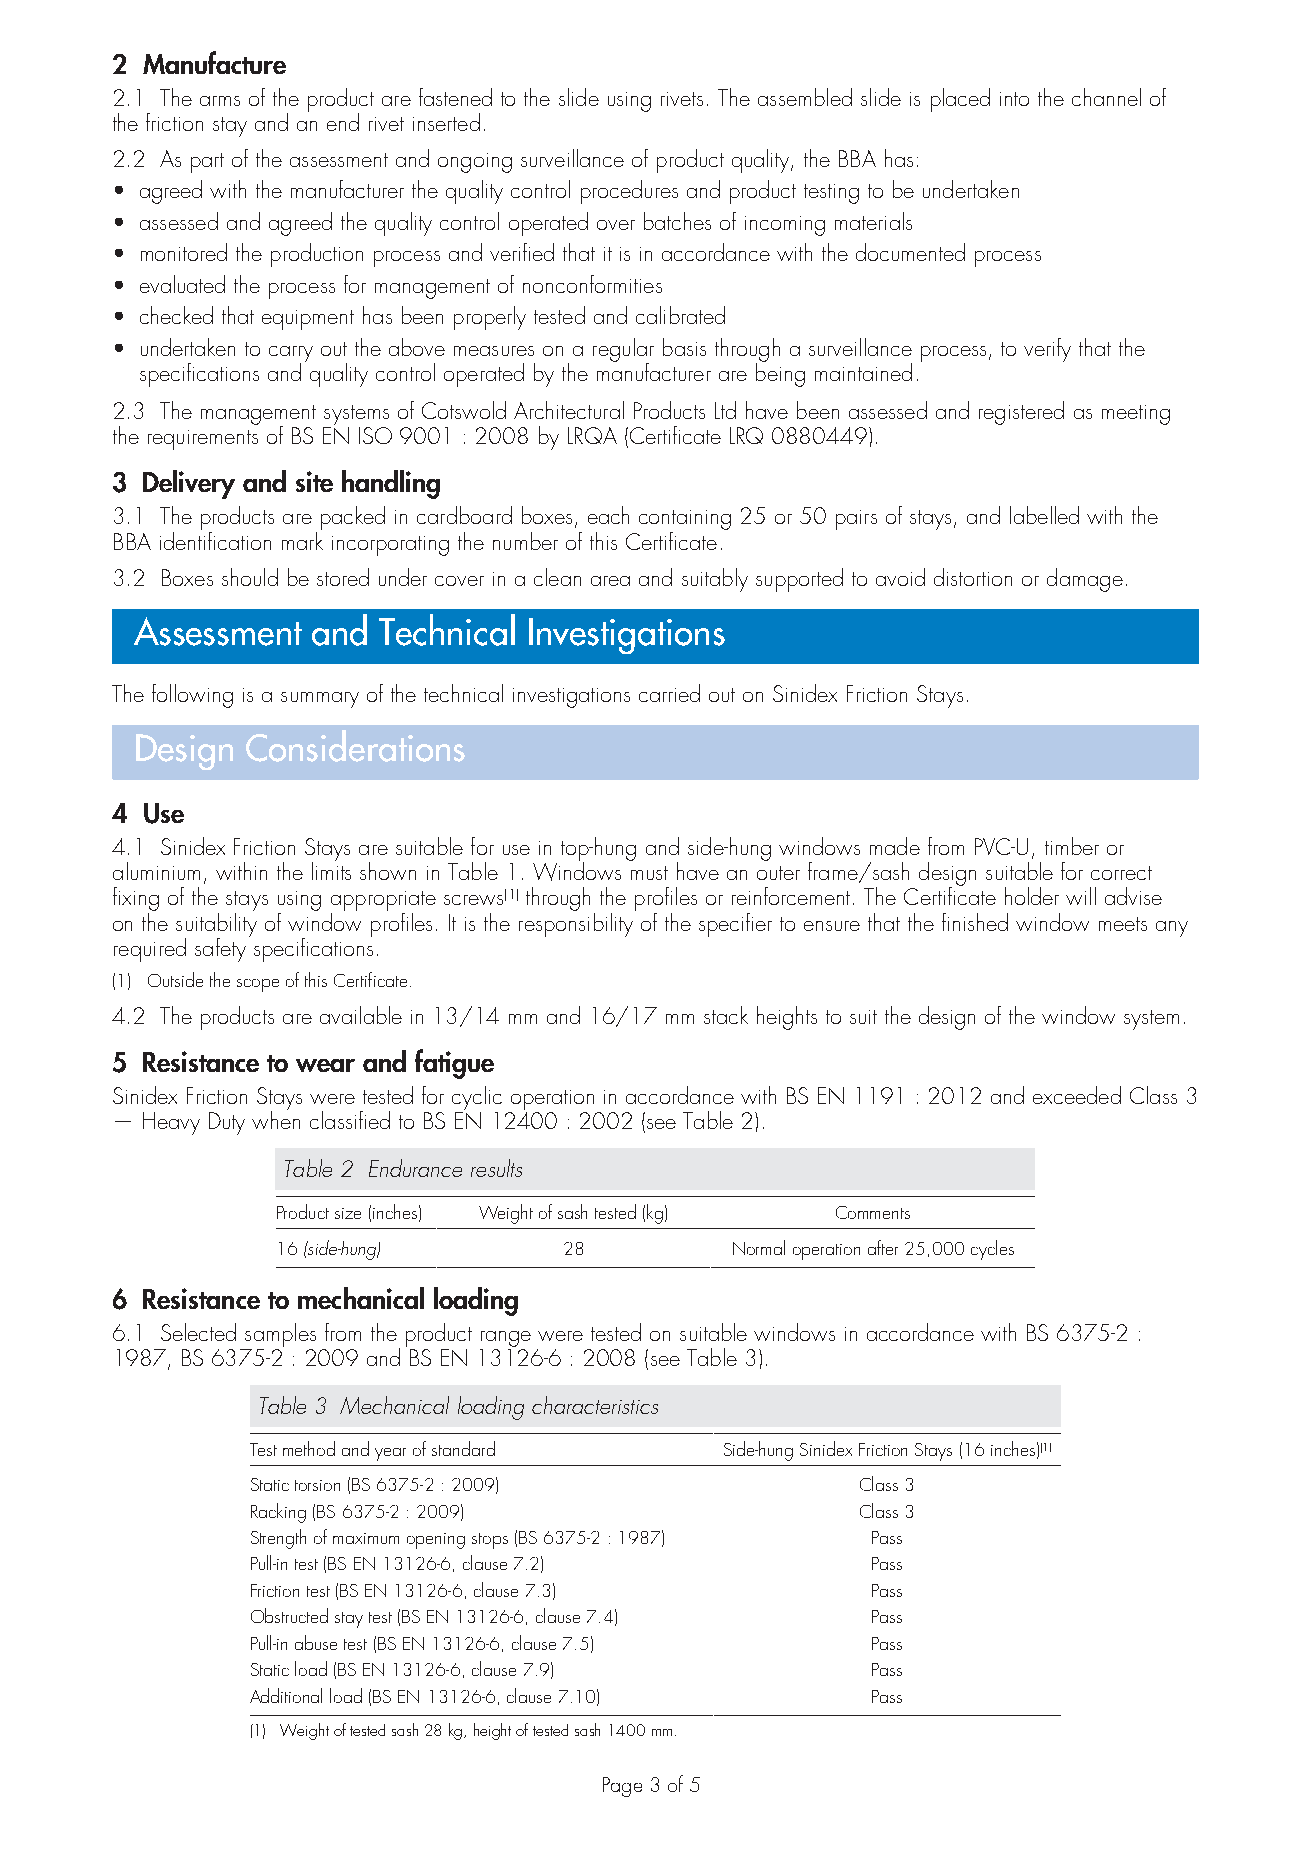  I want to click on safety, so click(220, 950).
